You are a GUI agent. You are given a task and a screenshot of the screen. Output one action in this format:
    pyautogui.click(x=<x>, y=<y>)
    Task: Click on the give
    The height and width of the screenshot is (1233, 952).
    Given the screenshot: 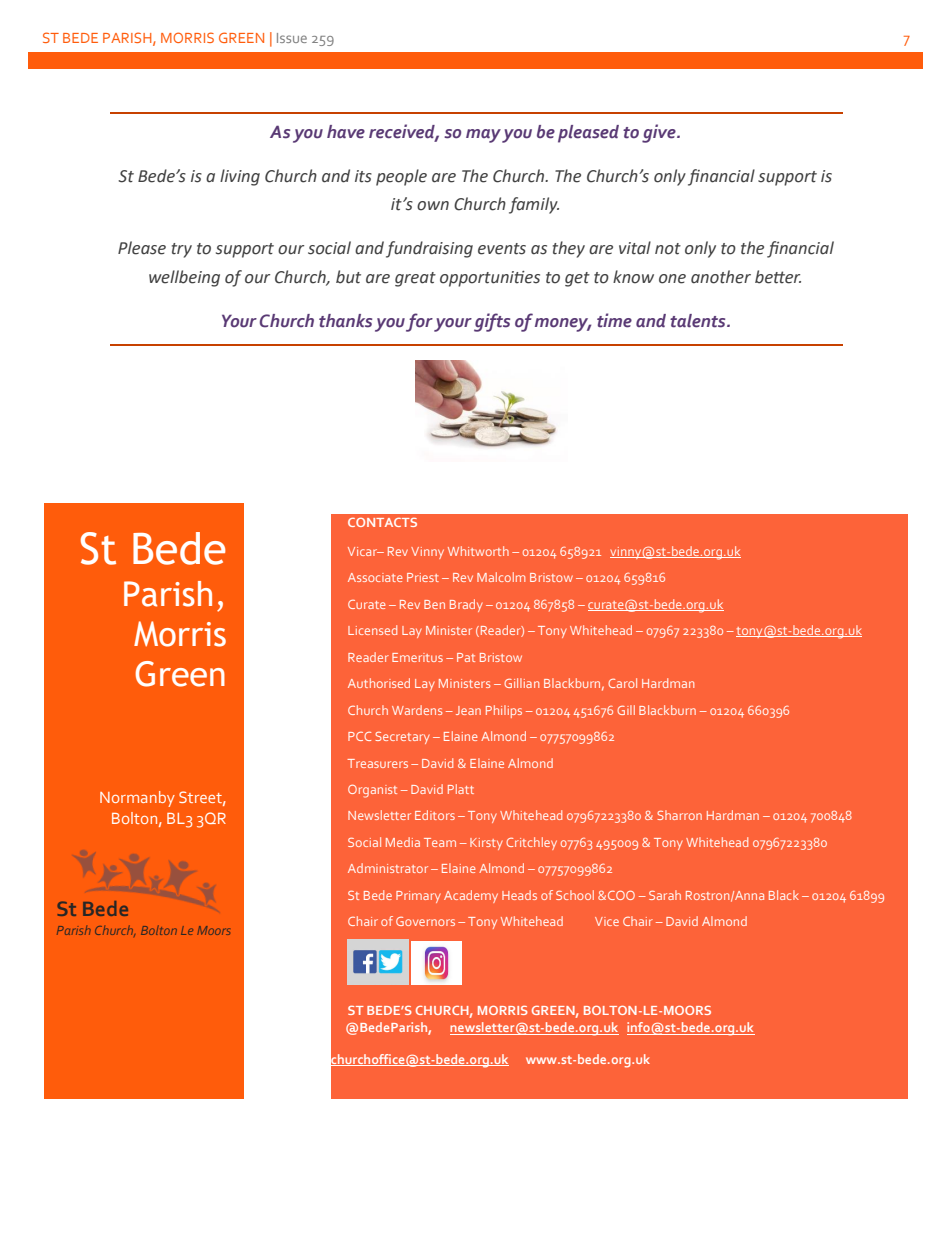 What is the action you would take?
    pyautogui.click(x=660, y=133)
